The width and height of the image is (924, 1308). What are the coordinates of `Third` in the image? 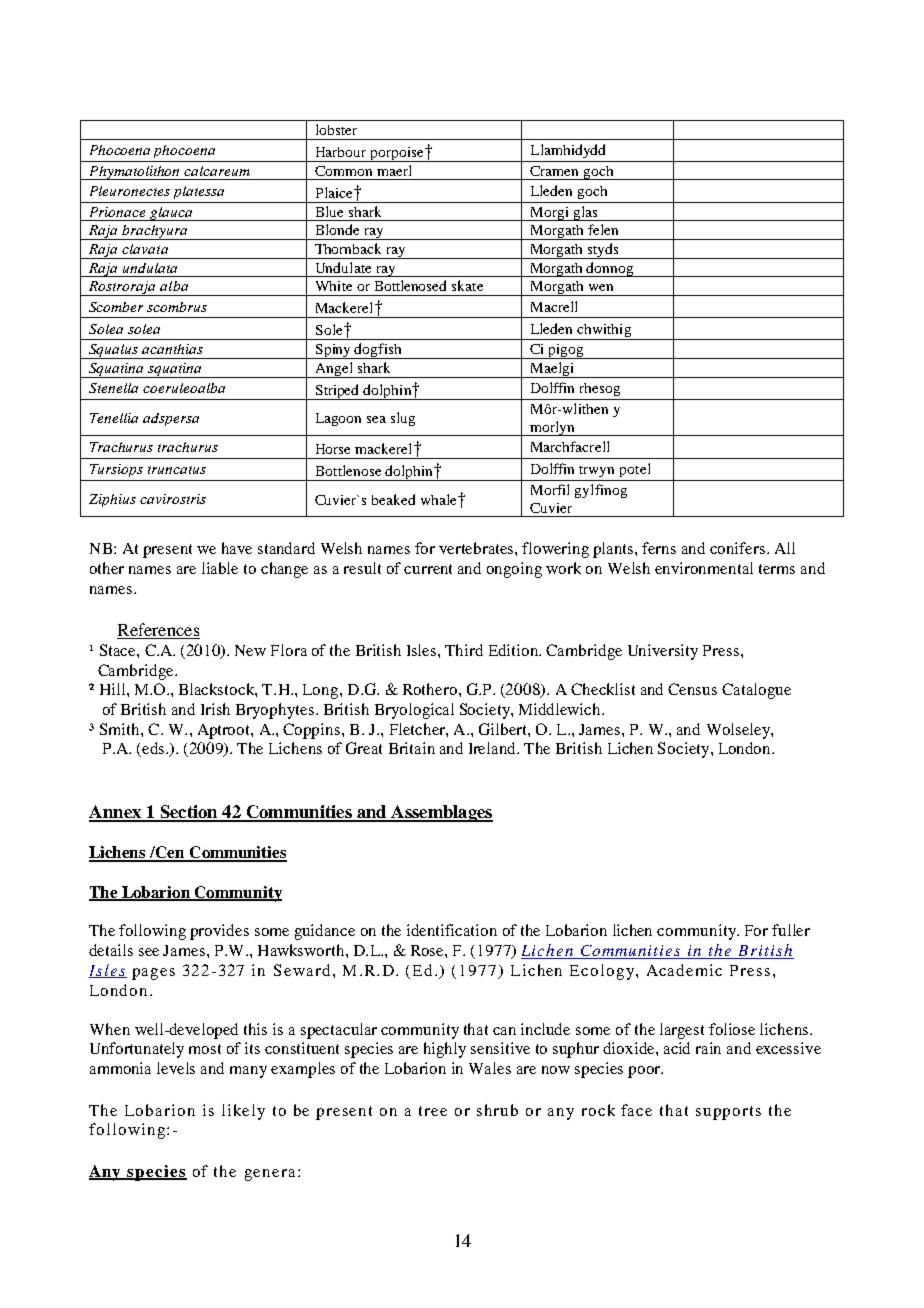 It's located at (464, 650).
